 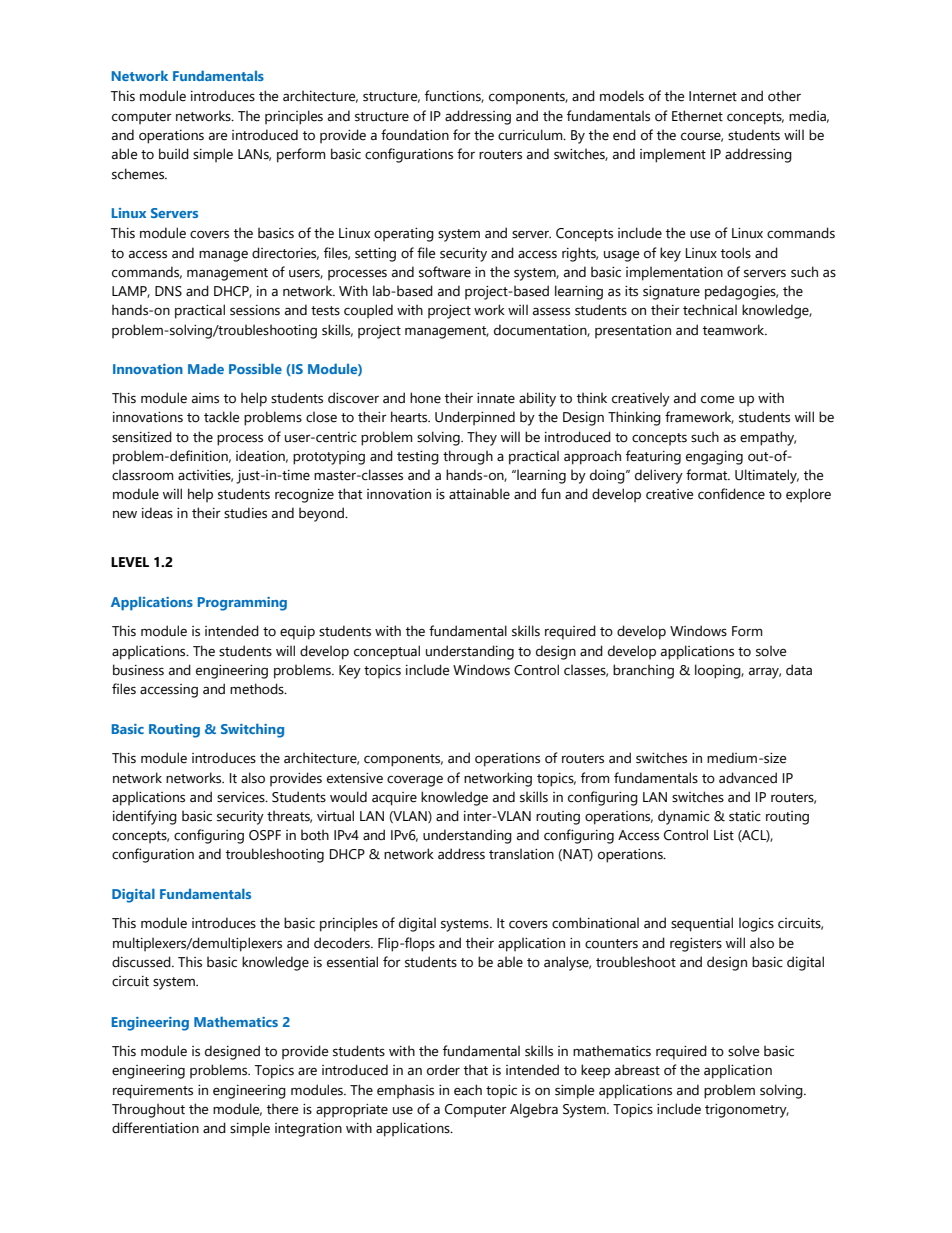 I want to click on Programming, so click(x=242, y=604).
